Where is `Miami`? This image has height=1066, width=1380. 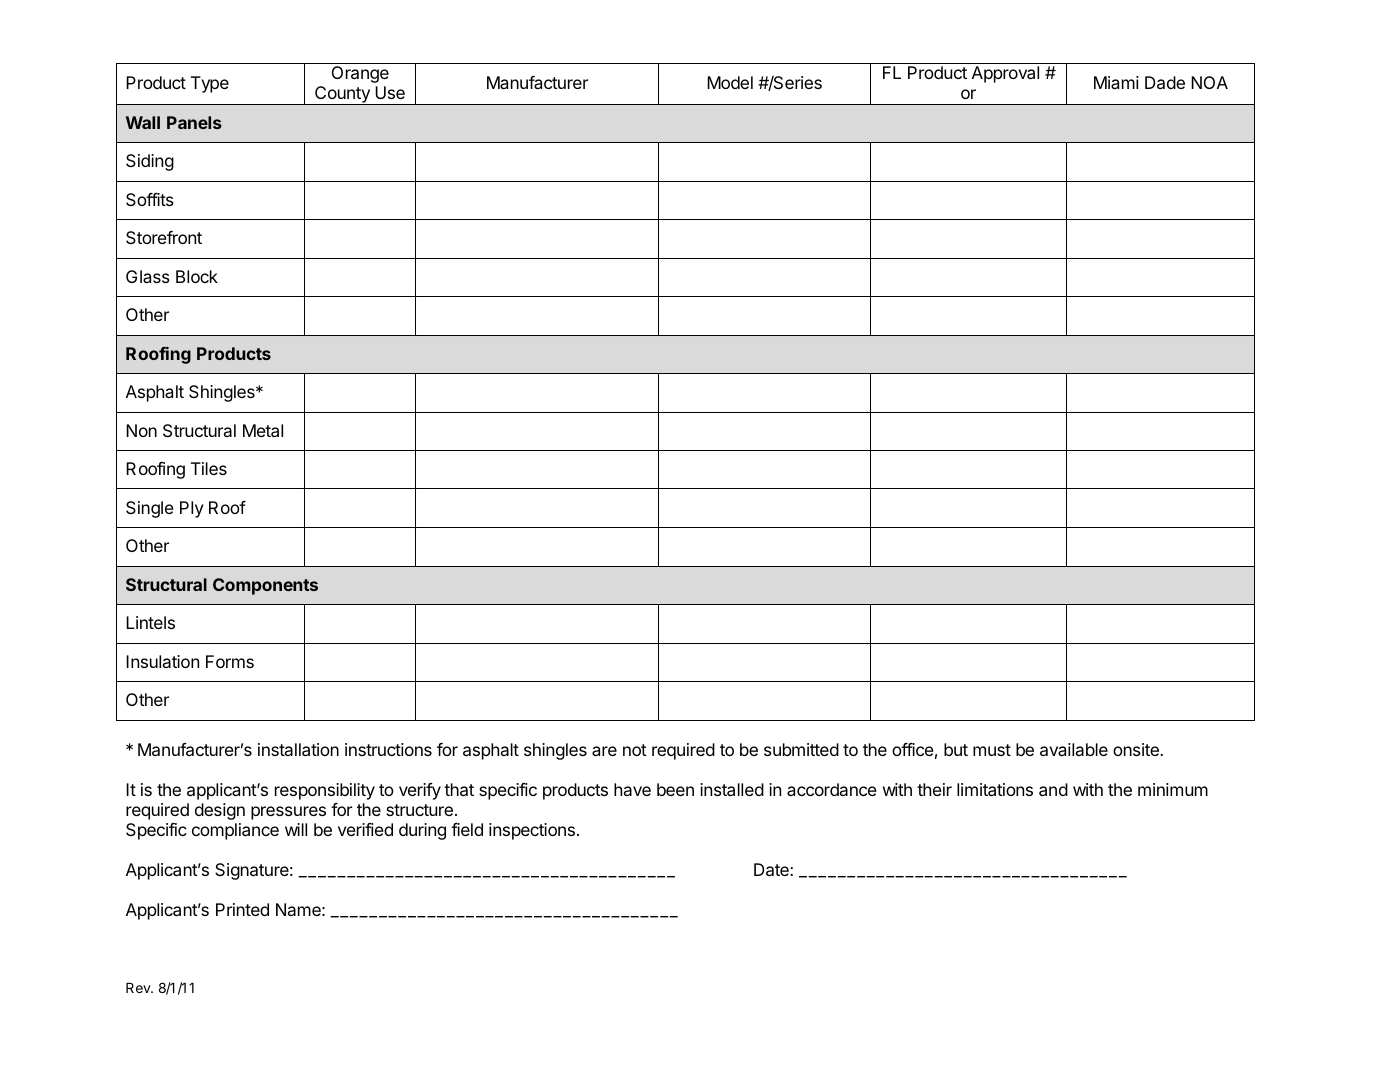 Miami is located at coordinates (1116, 82).
